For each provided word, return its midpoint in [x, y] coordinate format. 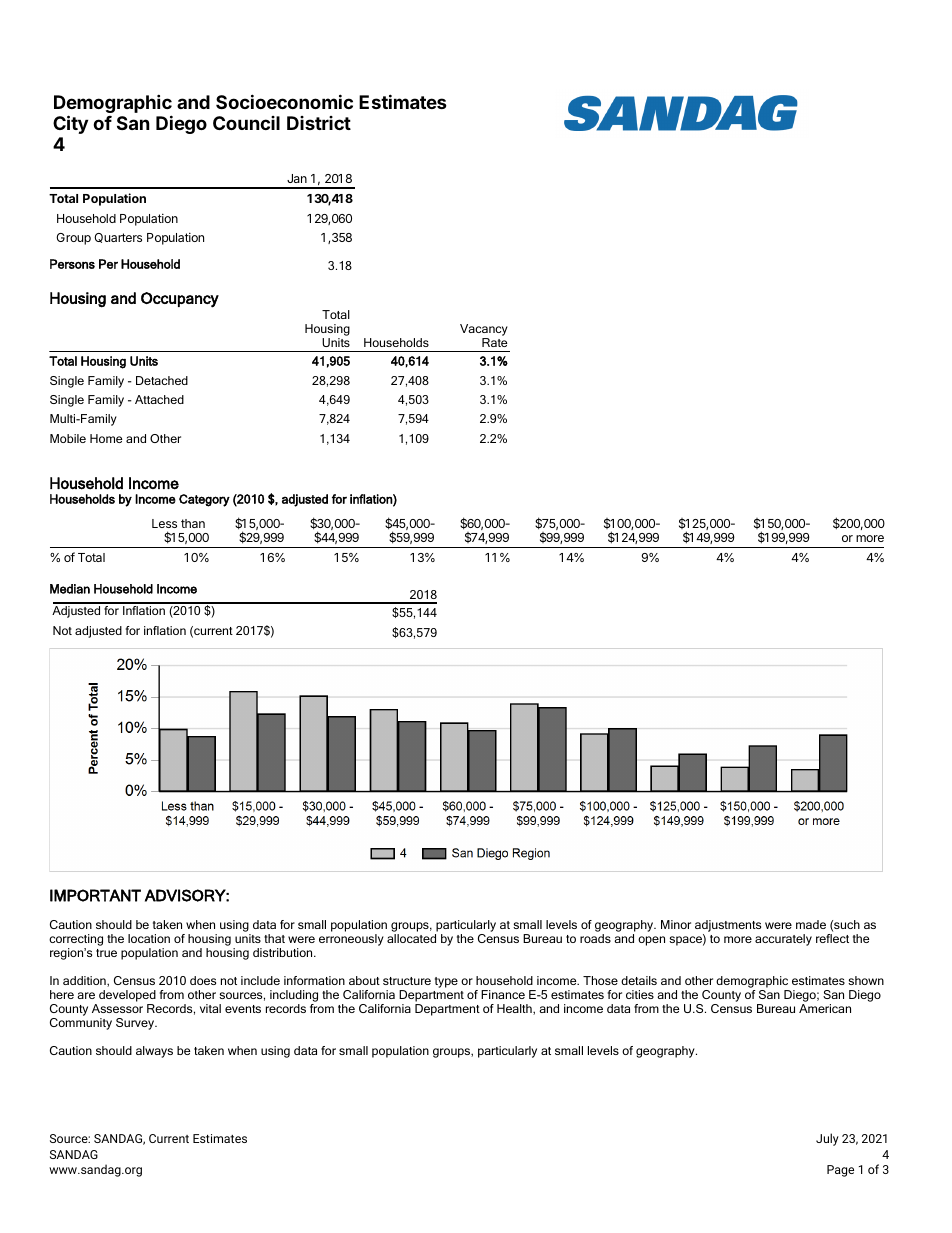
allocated [411, 938]
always [154, 1052]
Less [164, 523]
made [811, 924]
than [193, 523]
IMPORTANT [95, 895]
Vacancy [484, 331]
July [827, 1139]
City [70, 124]
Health [515, 1009]
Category [204, 500]
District [319, 123]
